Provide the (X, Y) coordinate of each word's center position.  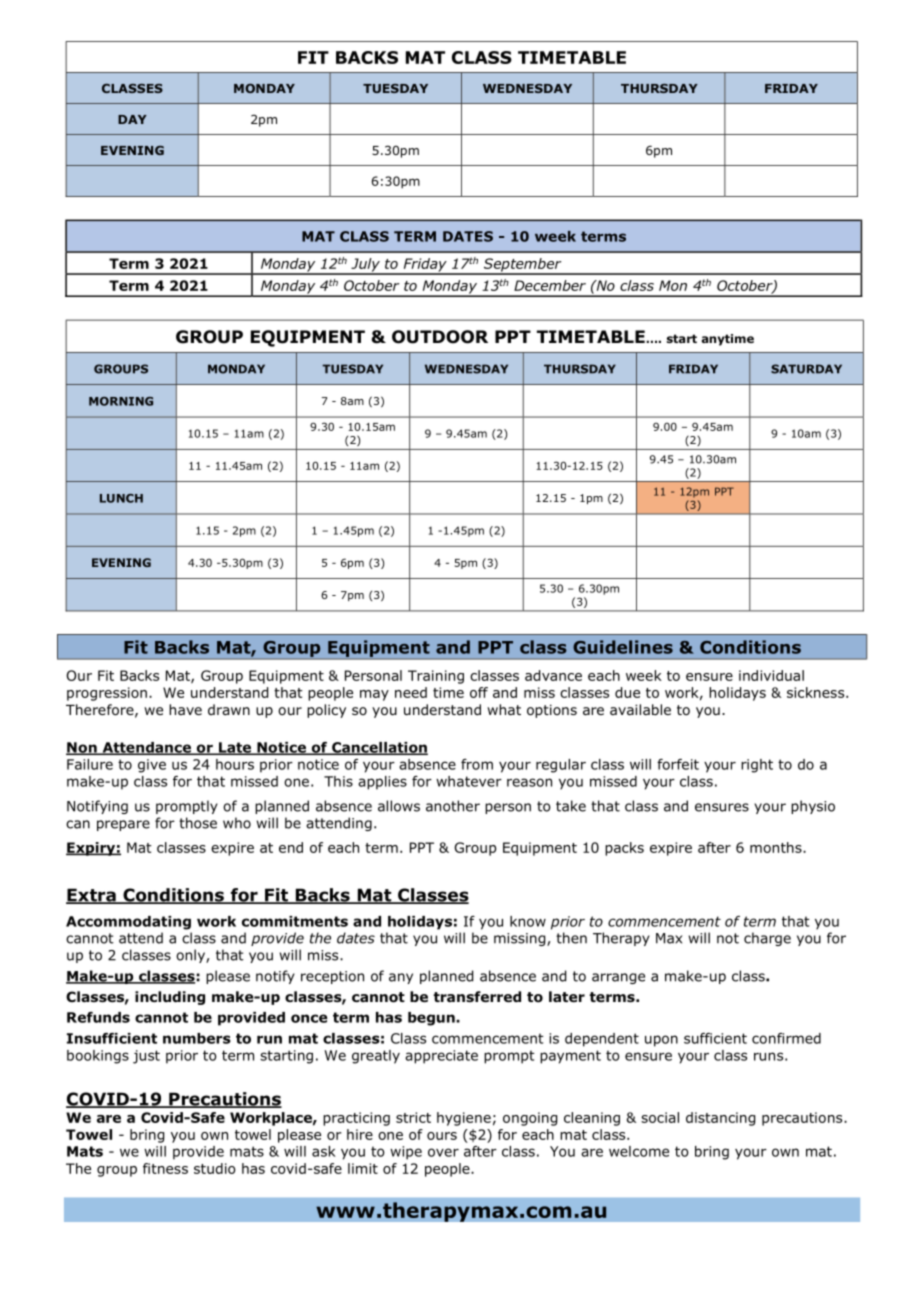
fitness (165, 1168)
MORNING (121, 401)
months (777, 847)
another (453, 806)
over (443, 1152)
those (198, 823)
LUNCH (121, 498)
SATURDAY (806, 369)
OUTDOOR (440, 337)
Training (436, 677)
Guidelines (623, 647)
